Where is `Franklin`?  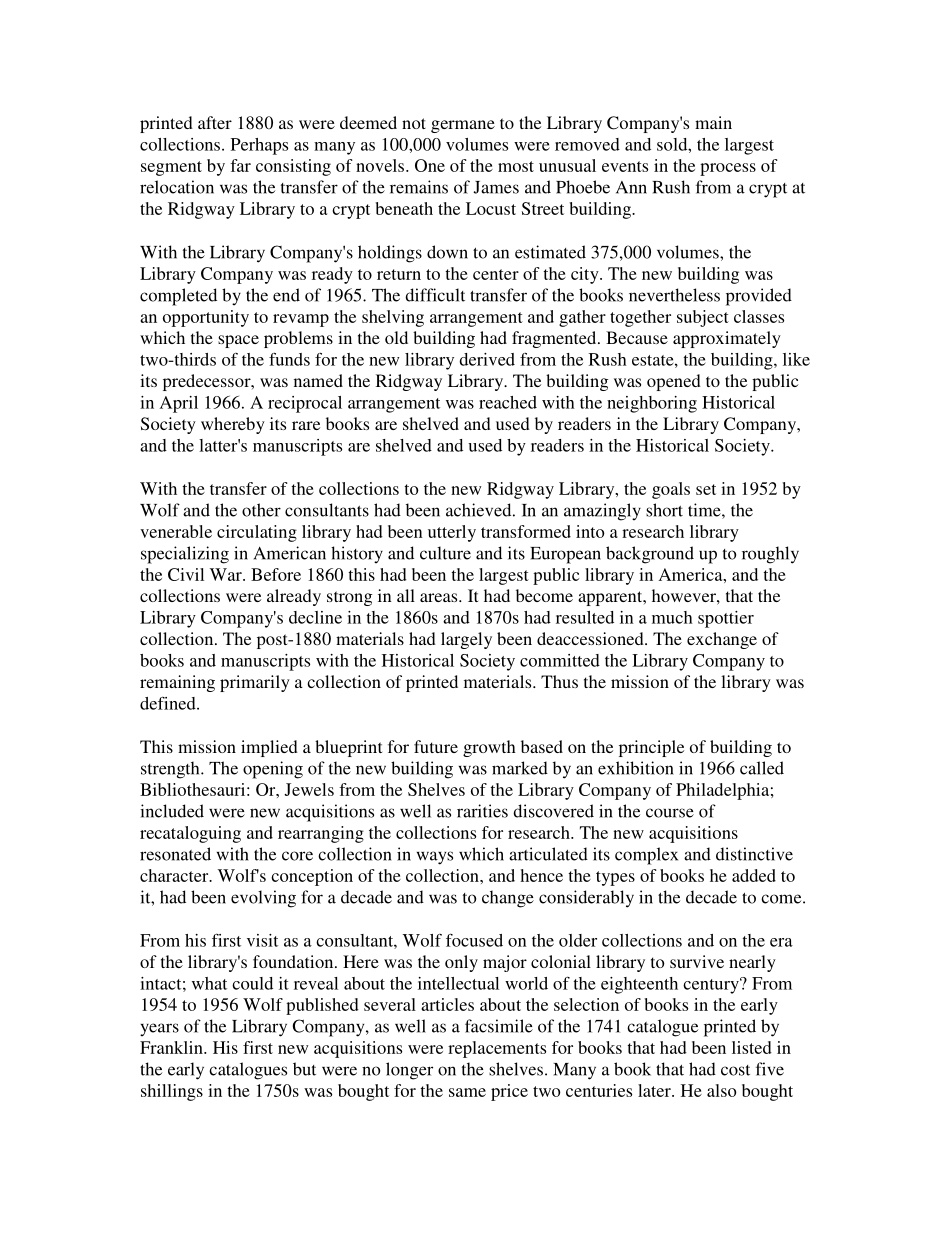
Franklin is located at coordinates (172, 1047).
